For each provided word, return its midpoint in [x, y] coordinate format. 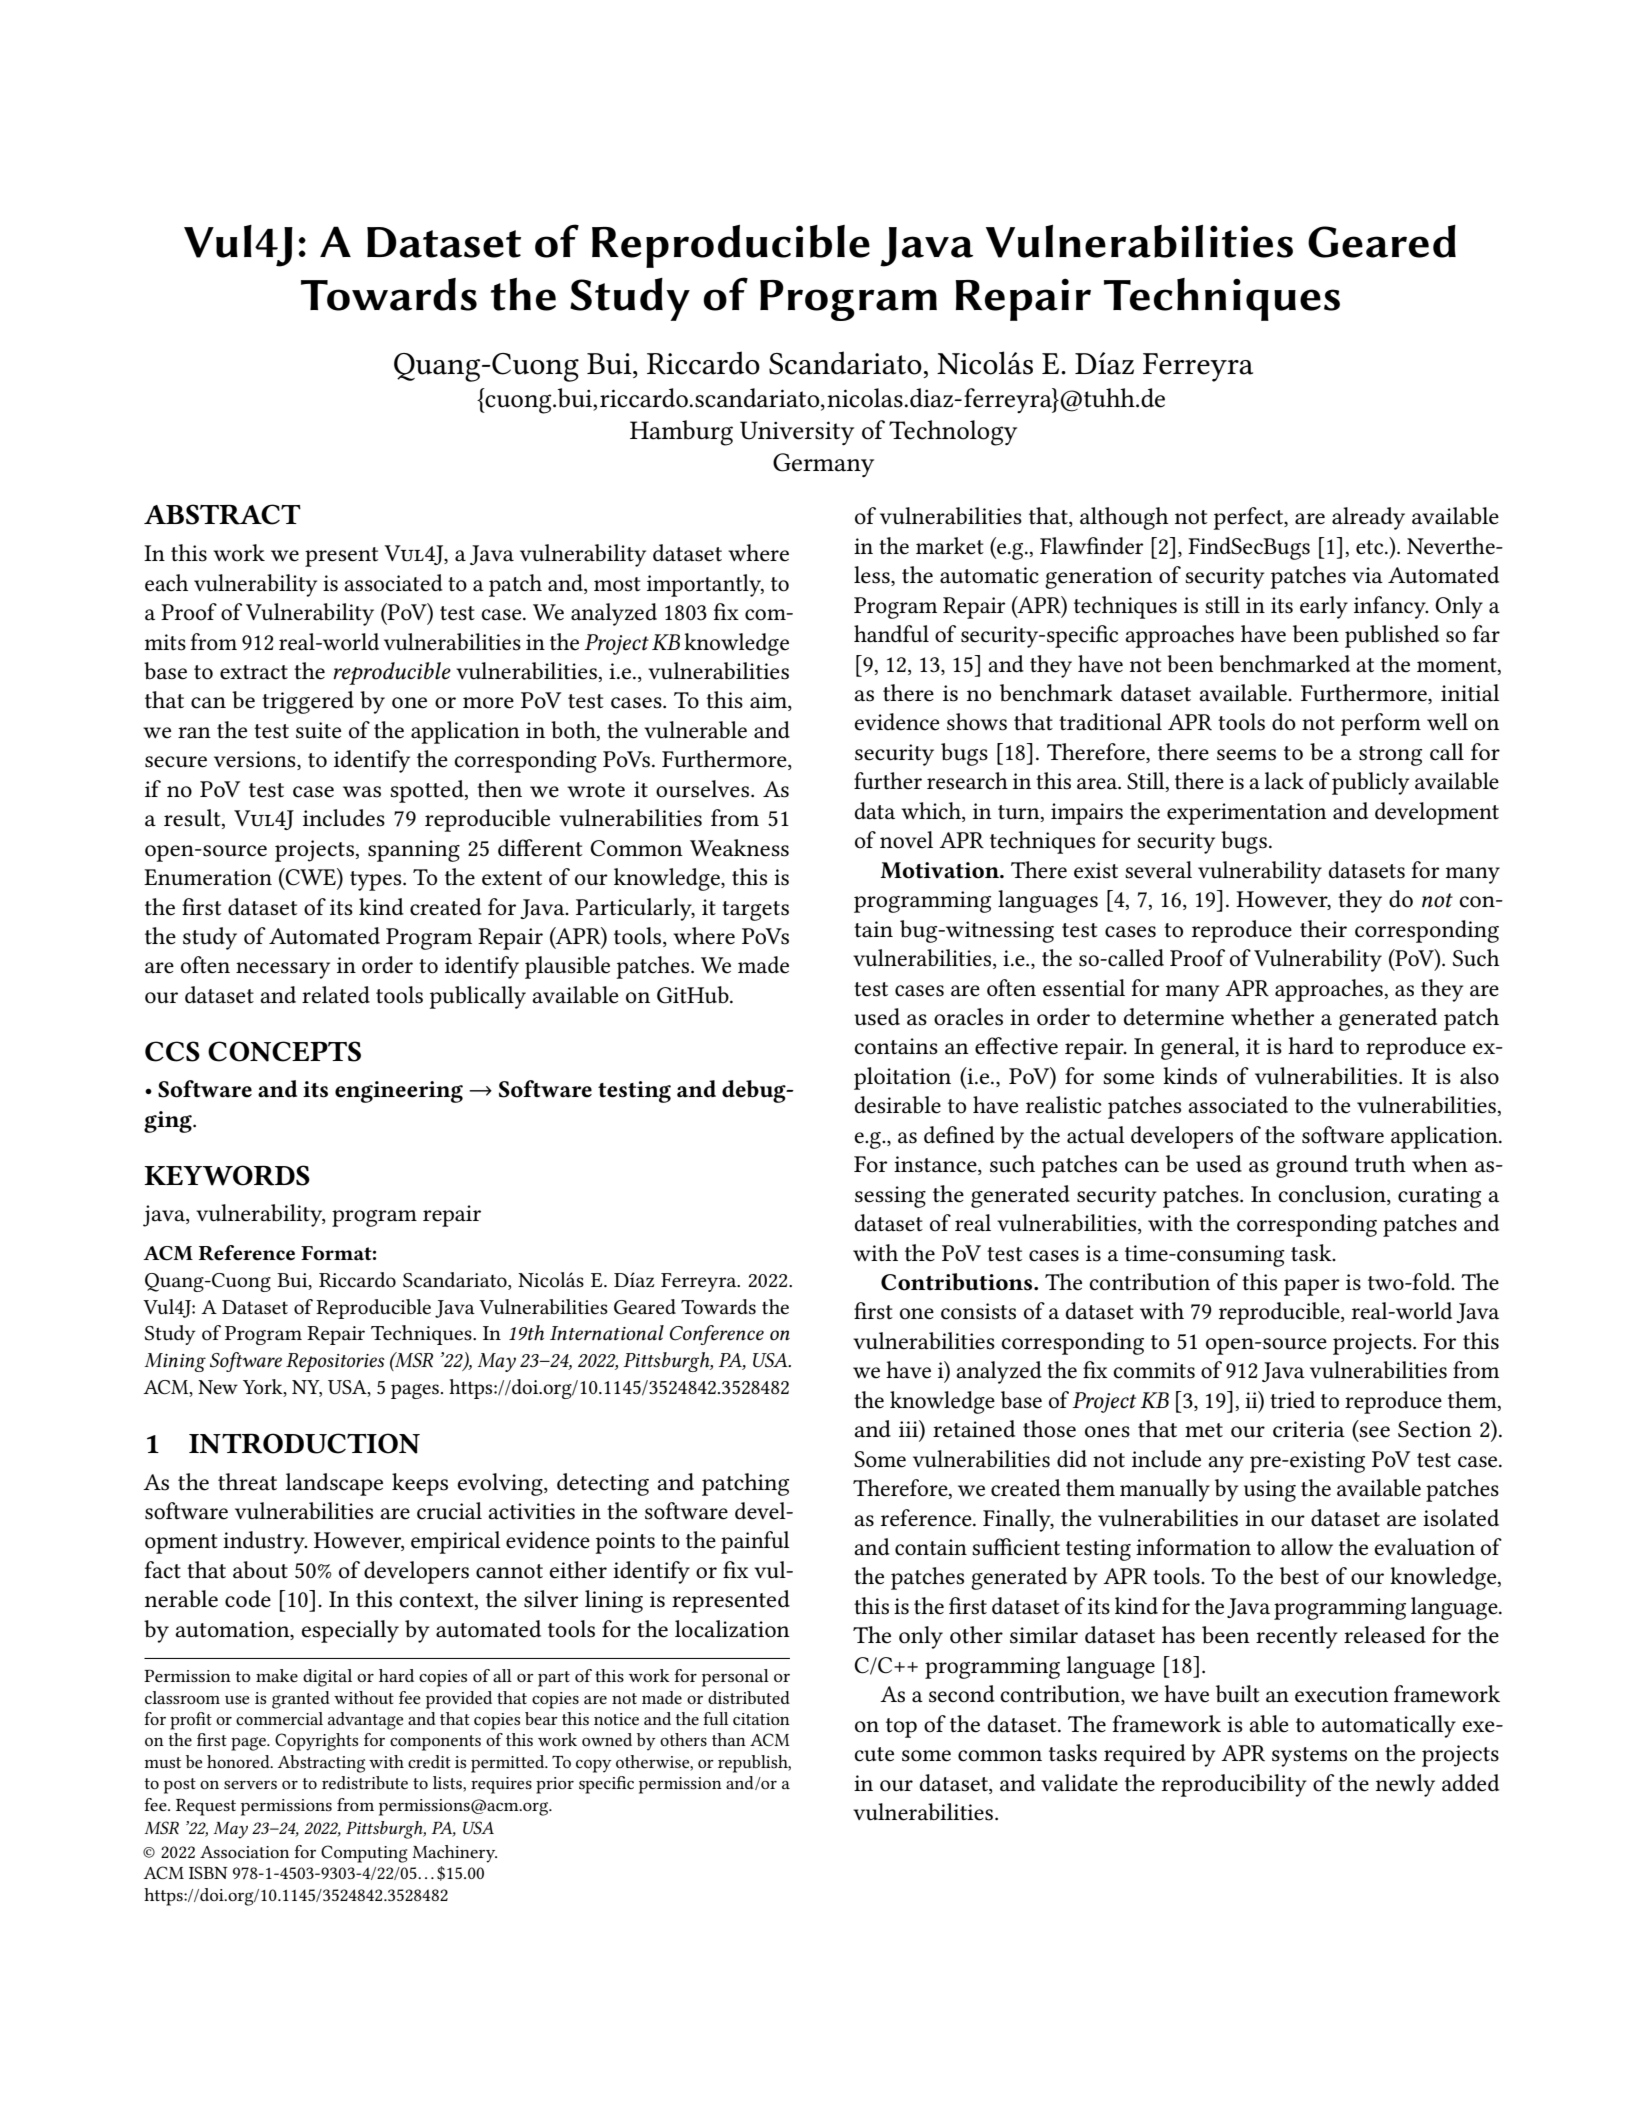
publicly [1370, 783]
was [362, 792]
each [166, 583]
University [797, 433]
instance [936, 1165]
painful [755, 1542]
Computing [364, 1854]
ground [1312, 1166]
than [729, 1739]
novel [906, 840]
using [1270, 1491]
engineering [399, 1092]
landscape [334, 1484]
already [1368, 518]
